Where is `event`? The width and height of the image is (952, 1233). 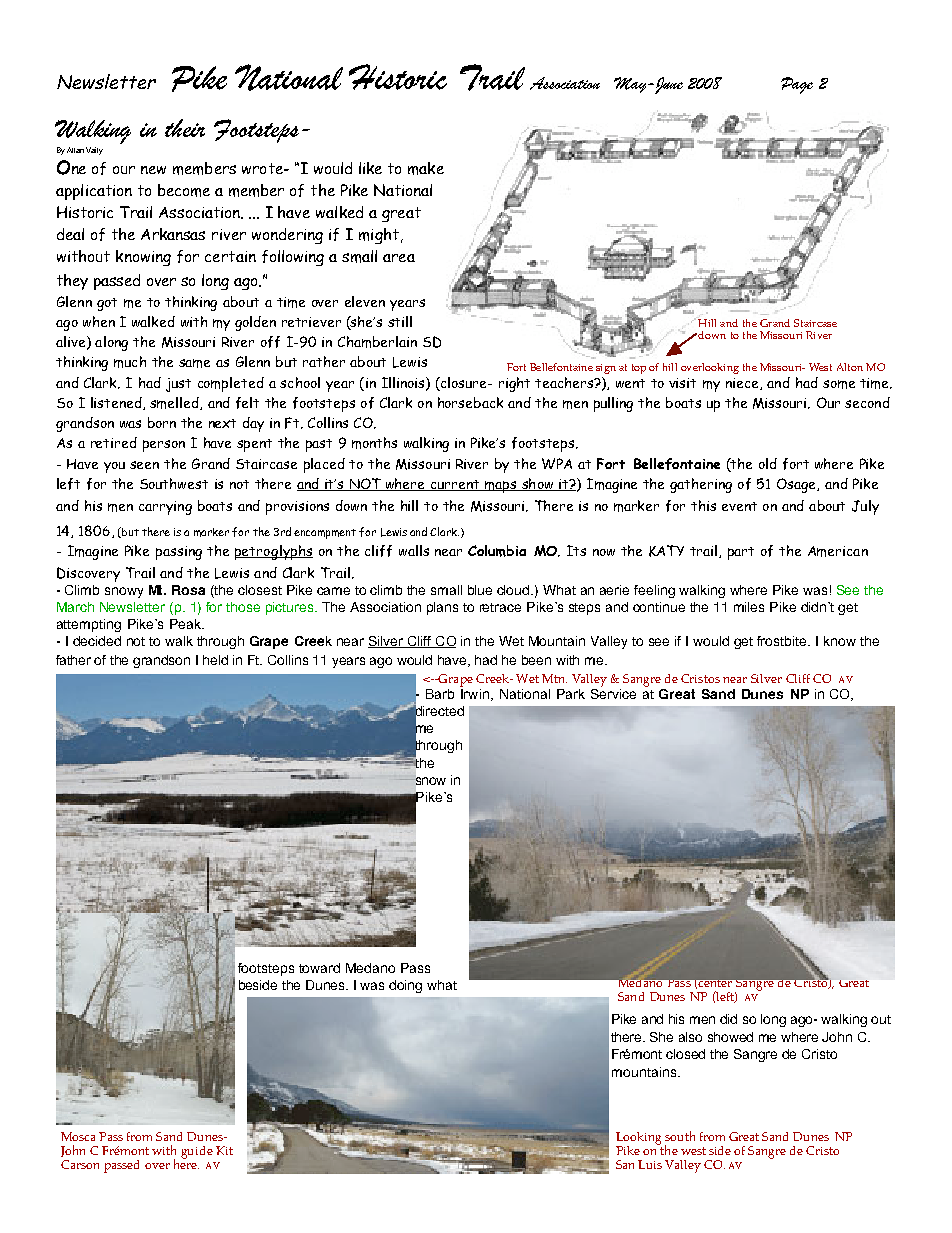 event is located at coordinates (739, 506).
